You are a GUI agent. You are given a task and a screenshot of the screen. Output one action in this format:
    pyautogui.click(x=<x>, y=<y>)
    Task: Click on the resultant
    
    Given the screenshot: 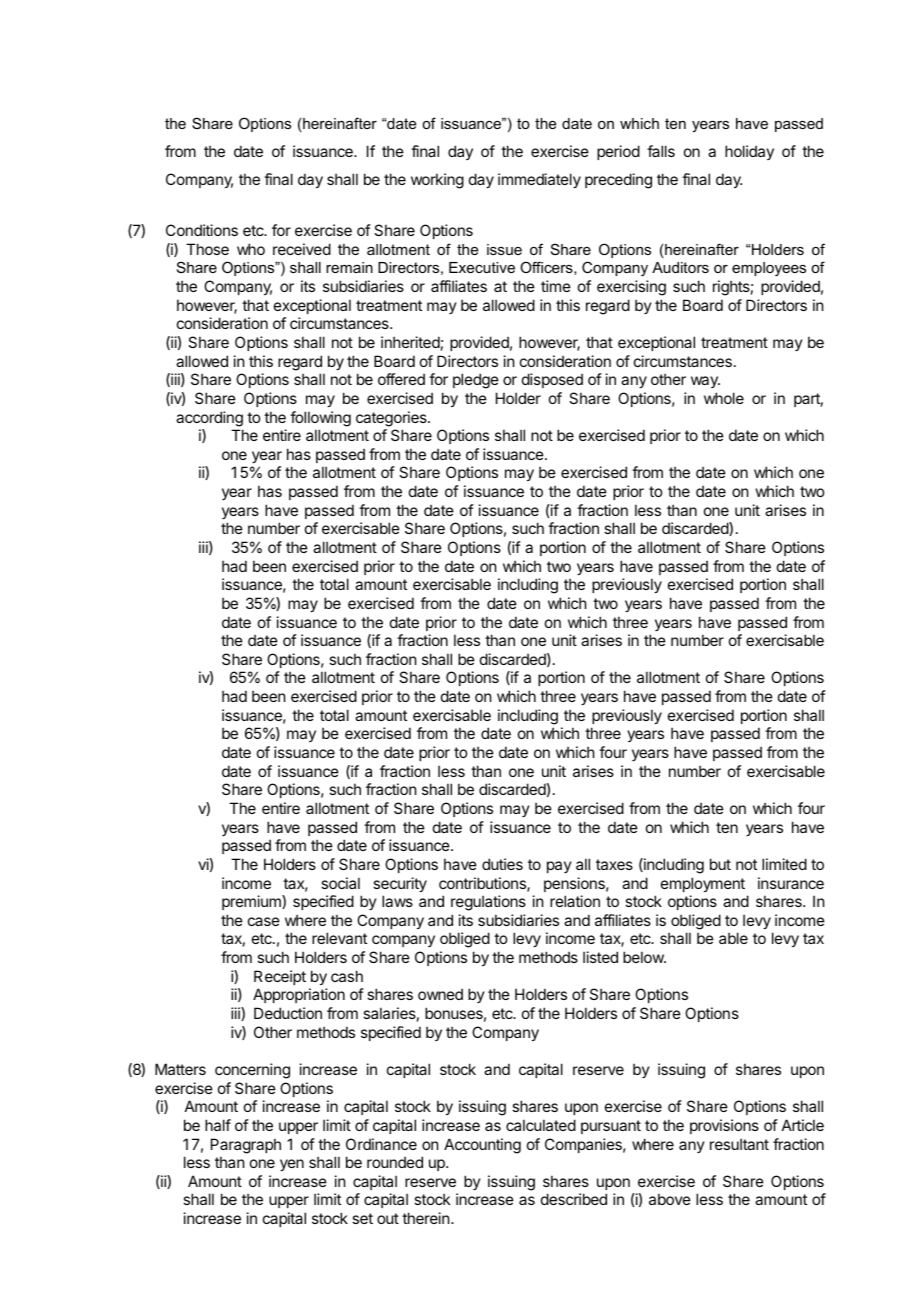 What is the action you would take?
    pyautogui.click(x=739, y=1144)
